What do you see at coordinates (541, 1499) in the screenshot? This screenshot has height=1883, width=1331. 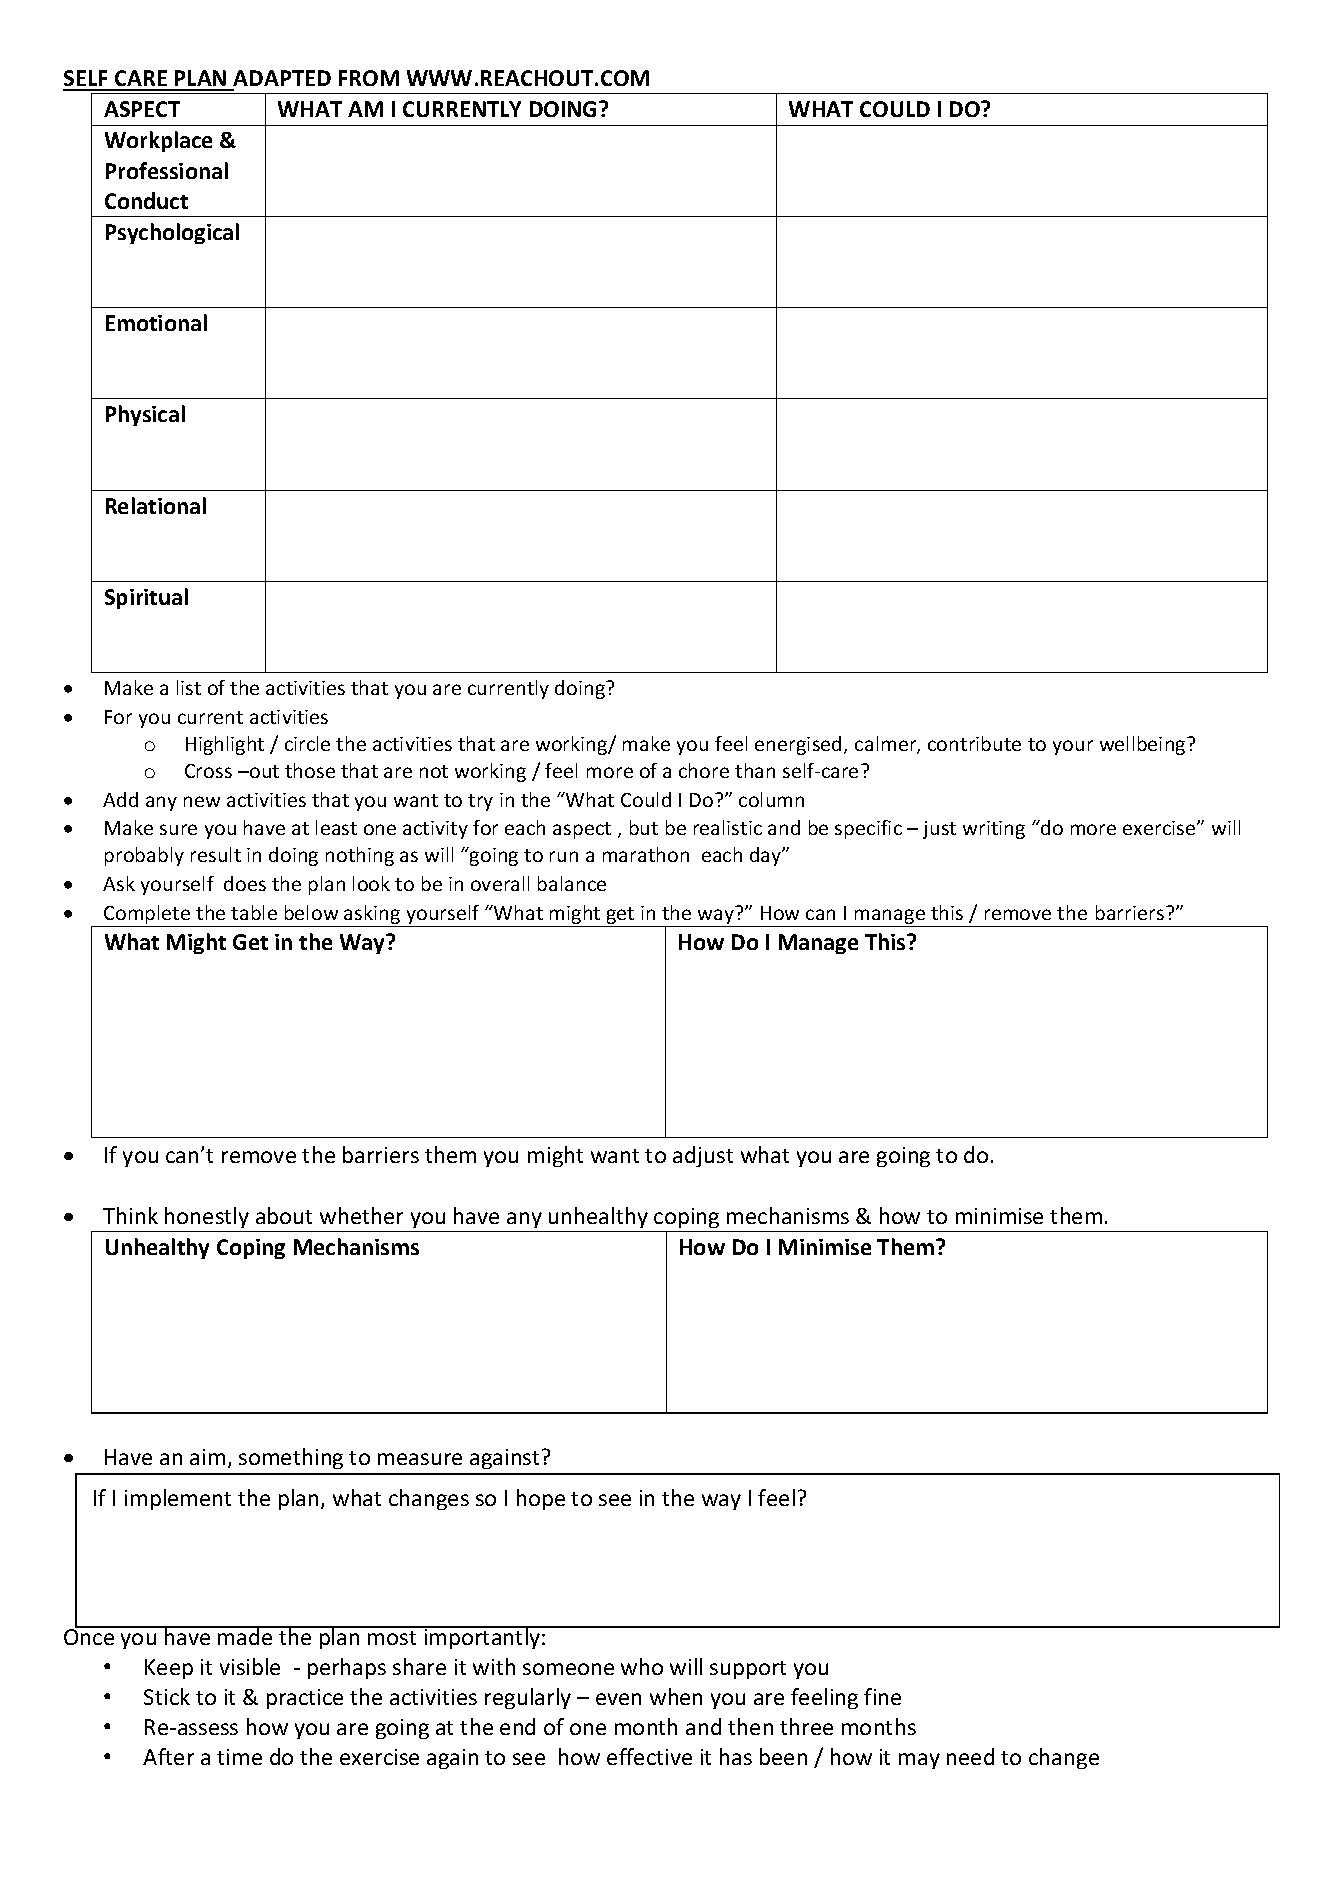 I see `hope` at bounding box center [541, 1499].
